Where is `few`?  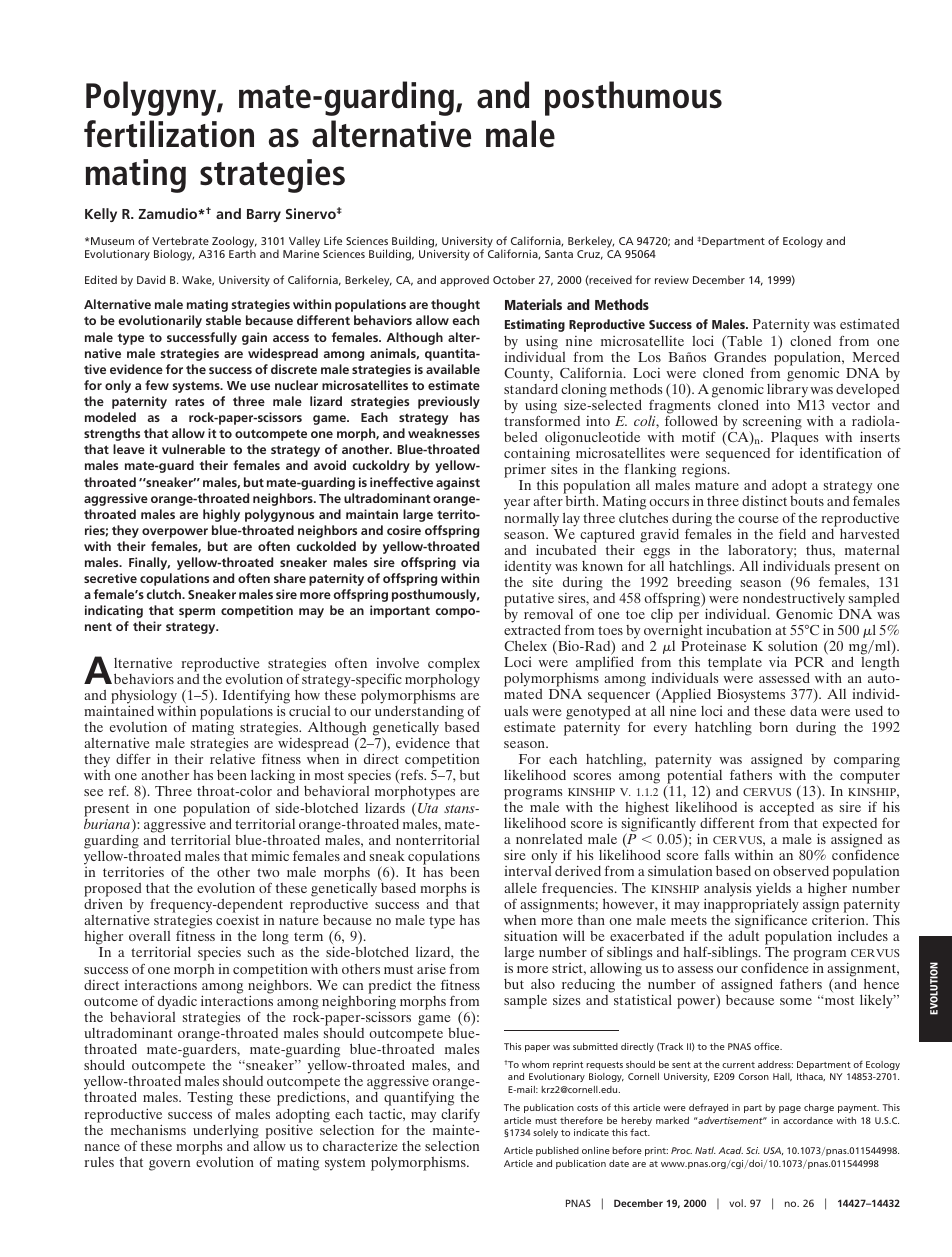
few is located at coordinates (157, 385).
